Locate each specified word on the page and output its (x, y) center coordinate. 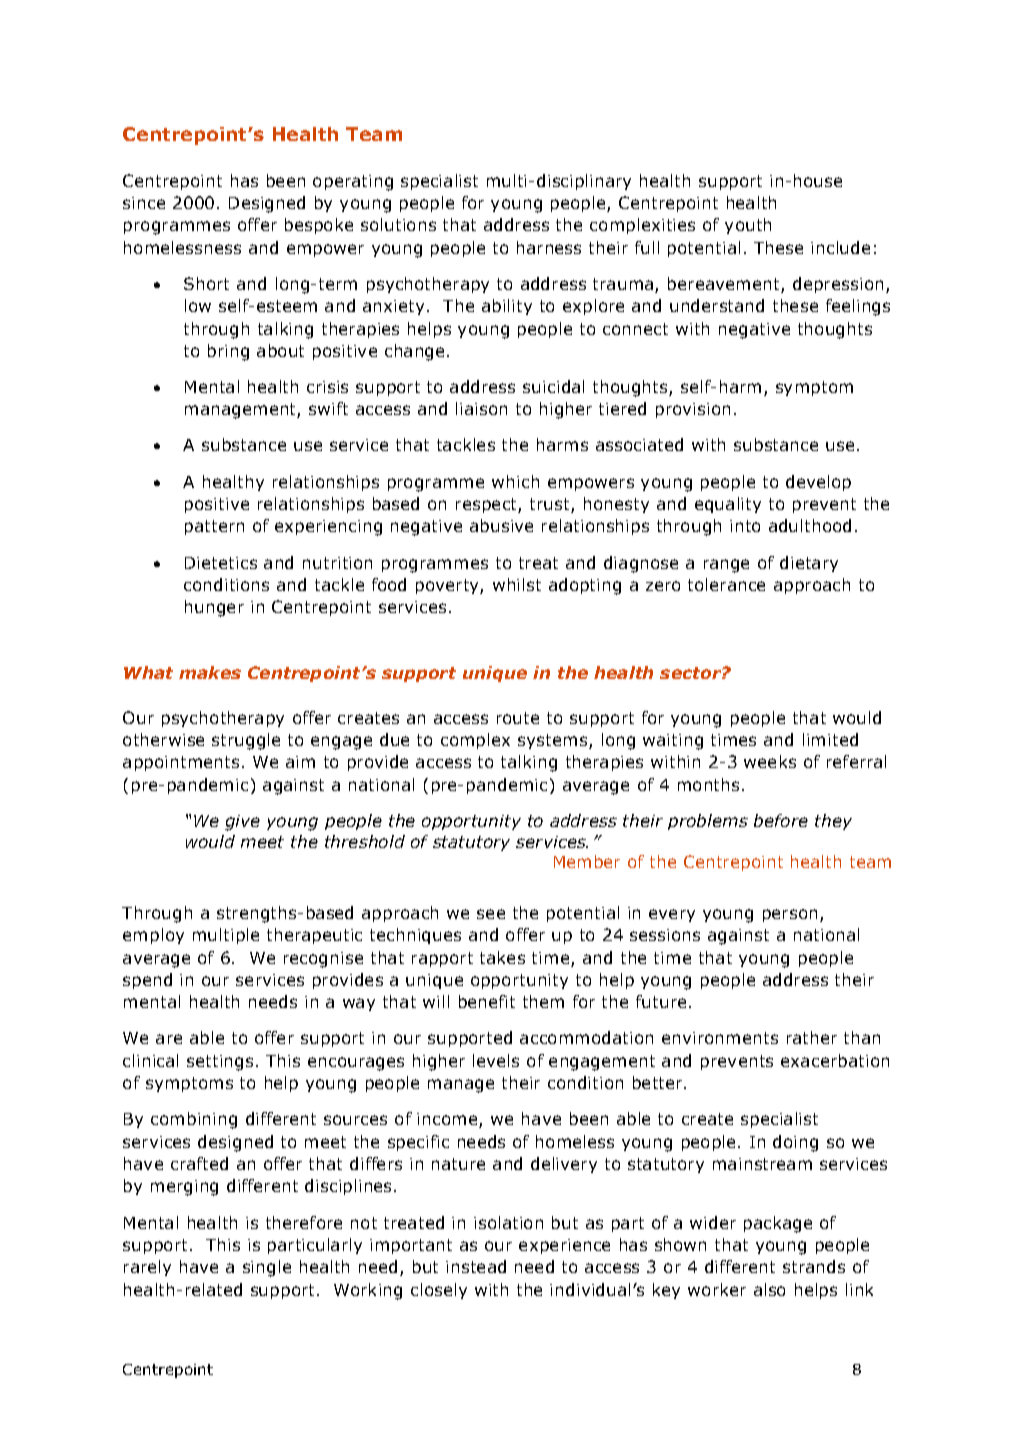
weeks (770, 761)
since (144, 203)
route (518, 718)
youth (748, 226)
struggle (246, 741)
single (267, 1268)
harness (549, 247)
